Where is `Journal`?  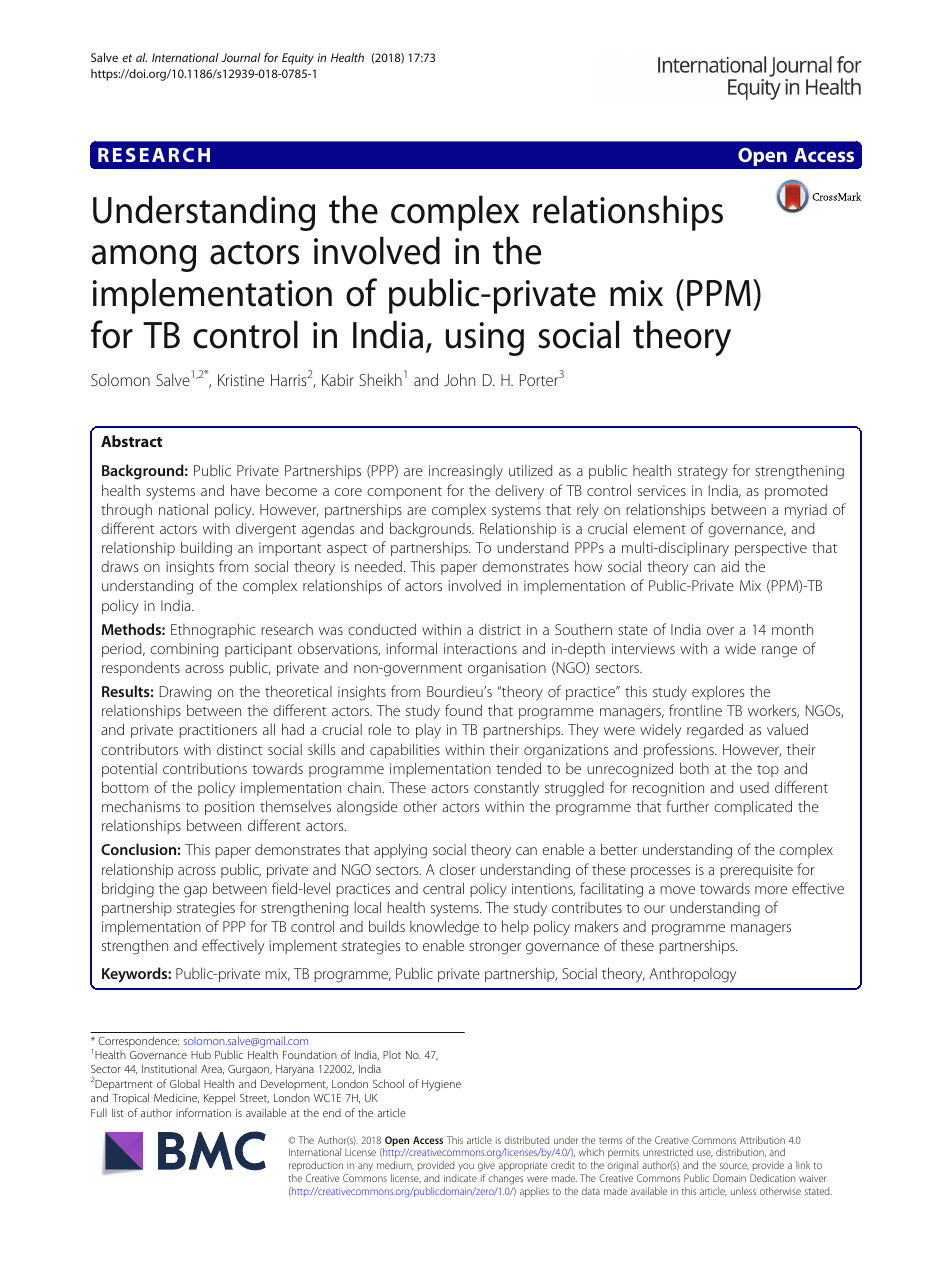 Journal is located at coordinates (241, 57).
